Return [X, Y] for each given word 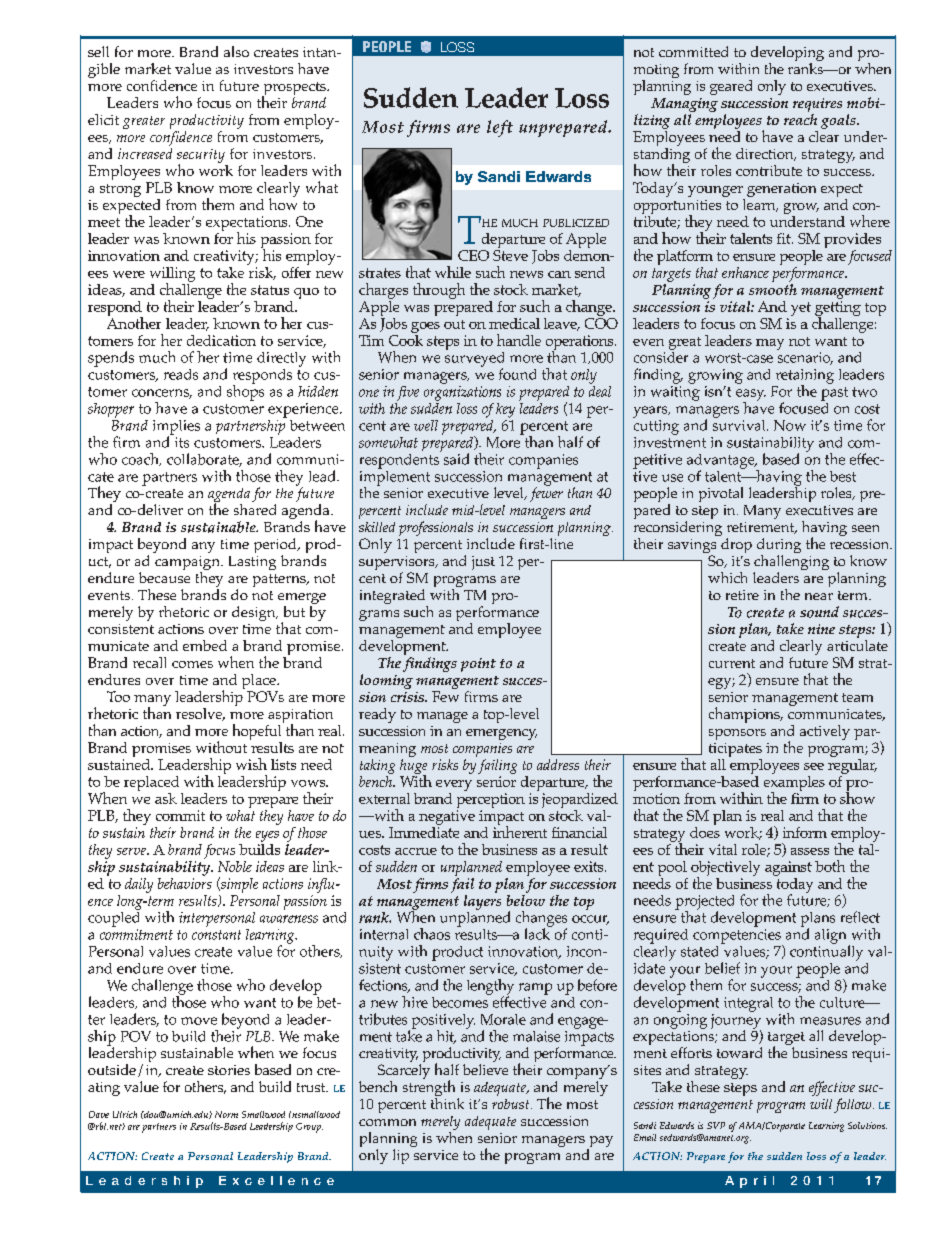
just [483, 563]
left [500, 128]
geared [731, 87]
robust [512, 1104]
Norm [226, 1114]
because [164, 577]
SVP [716, 1125]
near [819, 596]
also [236, 51]
